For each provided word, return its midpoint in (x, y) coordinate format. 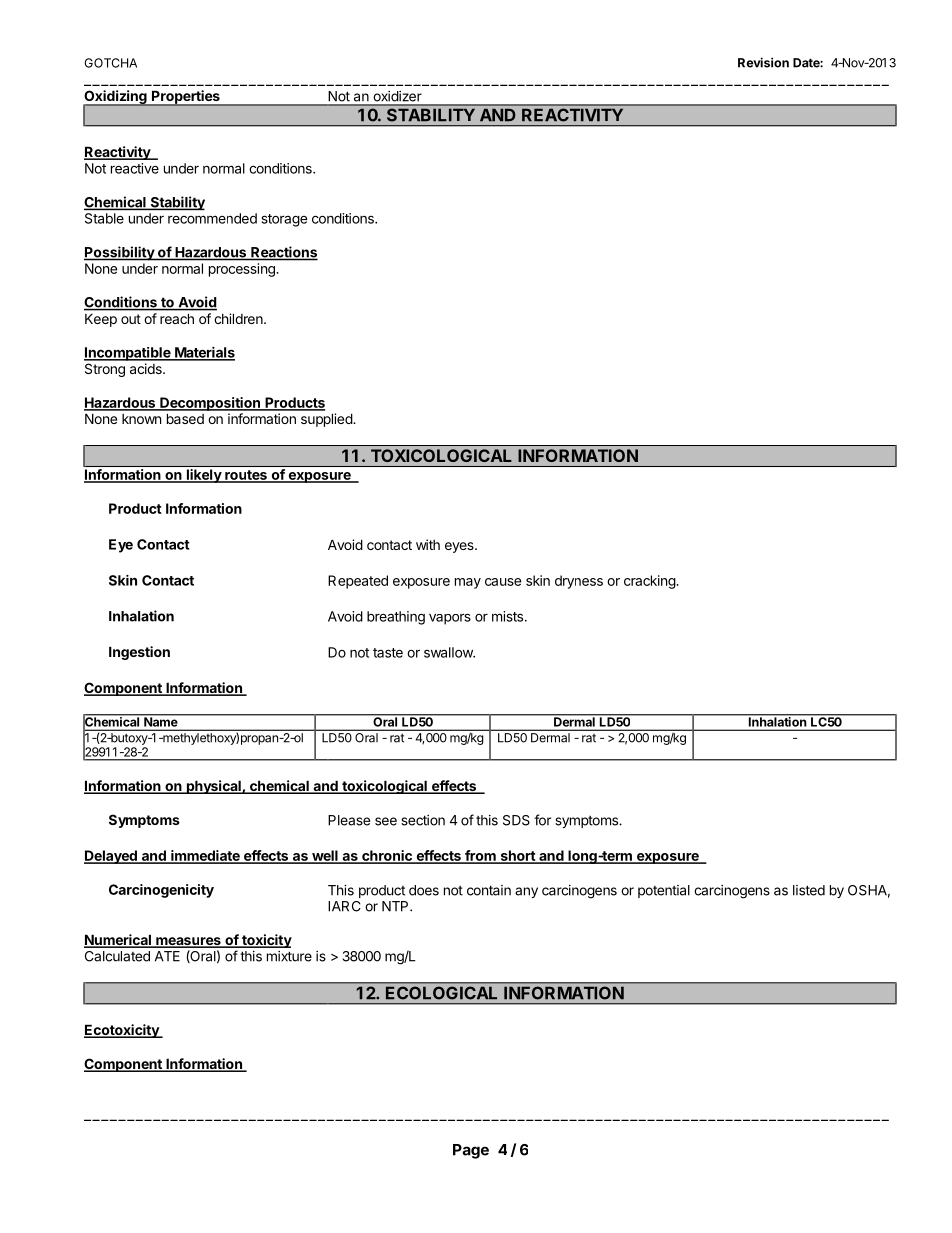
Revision (763, 62)
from (480, 857)
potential (664, 891)
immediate (205, 857)
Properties (185, 98)
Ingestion (139, 653)
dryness (579, 582)
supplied (327, 420)
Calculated (117, 956)
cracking (650, 582)
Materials (204, 353)
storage (285, 220)
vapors (450, 619)
